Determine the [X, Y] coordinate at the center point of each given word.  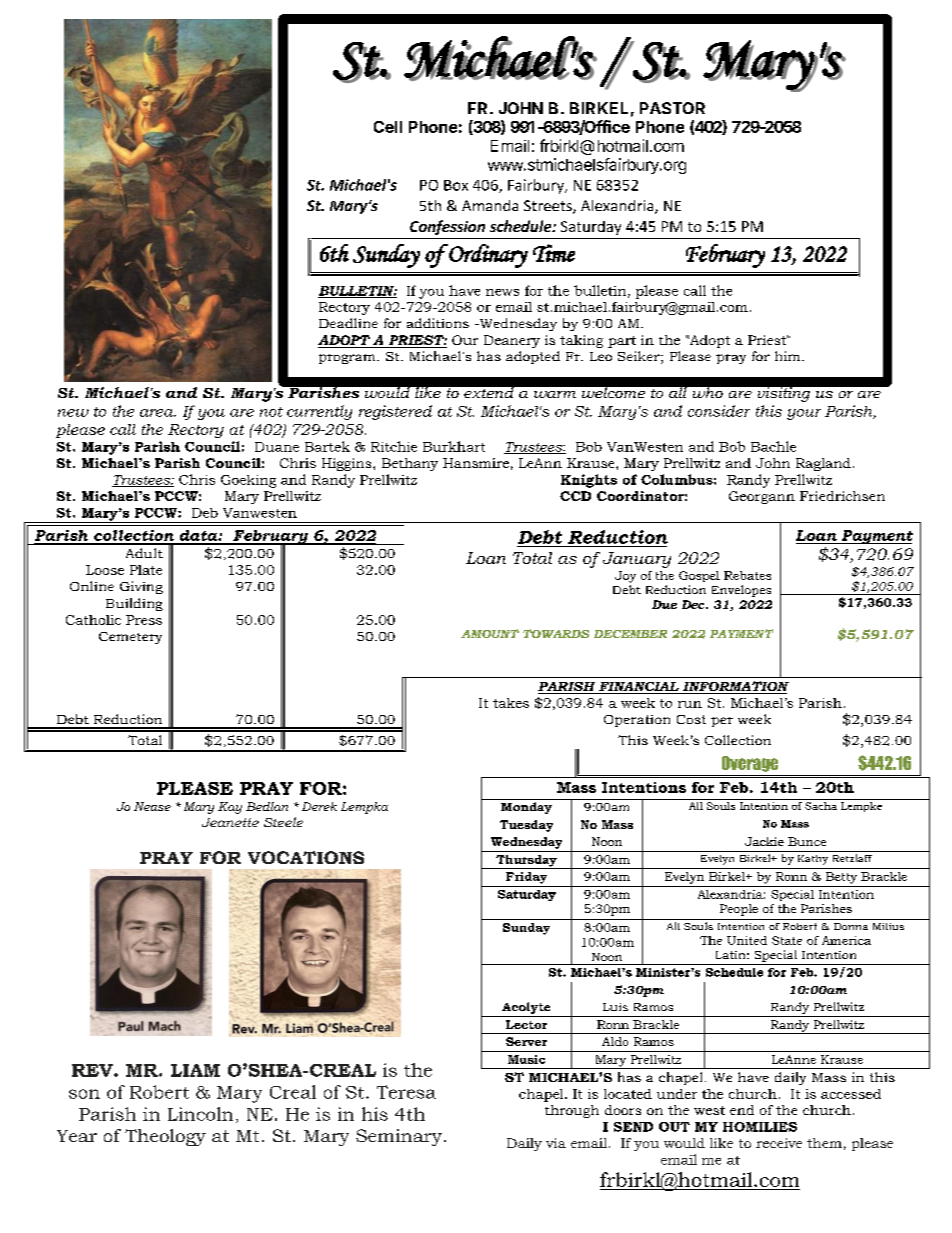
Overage [750, 764]
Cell [388, 127]
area [158, 413]
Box [456, 185]
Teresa [406, 1092]
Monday [526, 808]
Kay [230, 808]
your [804, 414]
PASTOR [672, 108]
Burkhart [454, 446]
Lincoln [200, 1114]
